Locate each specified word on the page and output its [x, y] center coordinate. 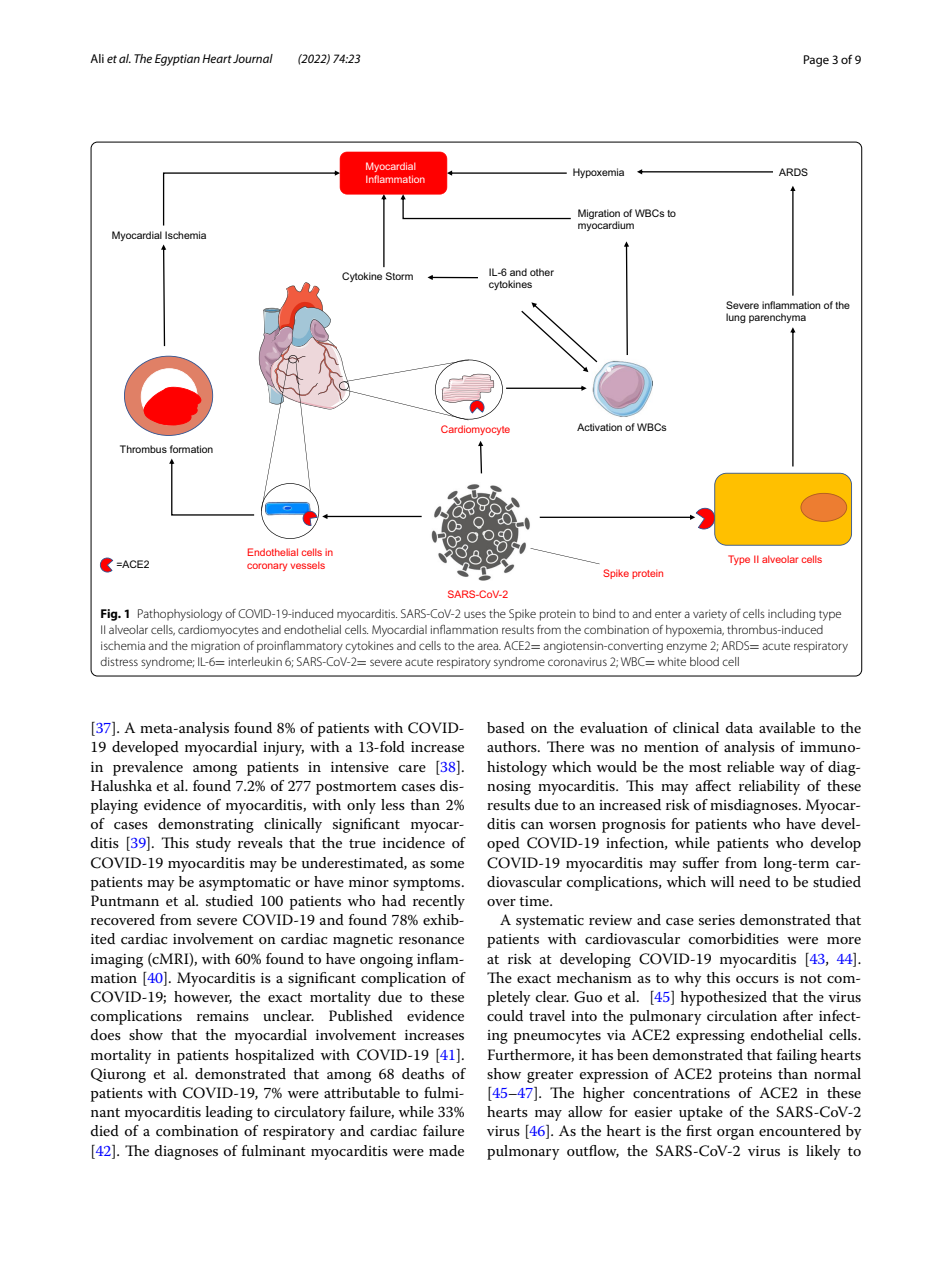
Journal [253, 58]
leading [229, 1113]
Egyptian [177, 60]
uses [475, 614]
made [446, 1150]
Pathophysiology [180, 615]
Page [816, 61]
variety [710, 615]
